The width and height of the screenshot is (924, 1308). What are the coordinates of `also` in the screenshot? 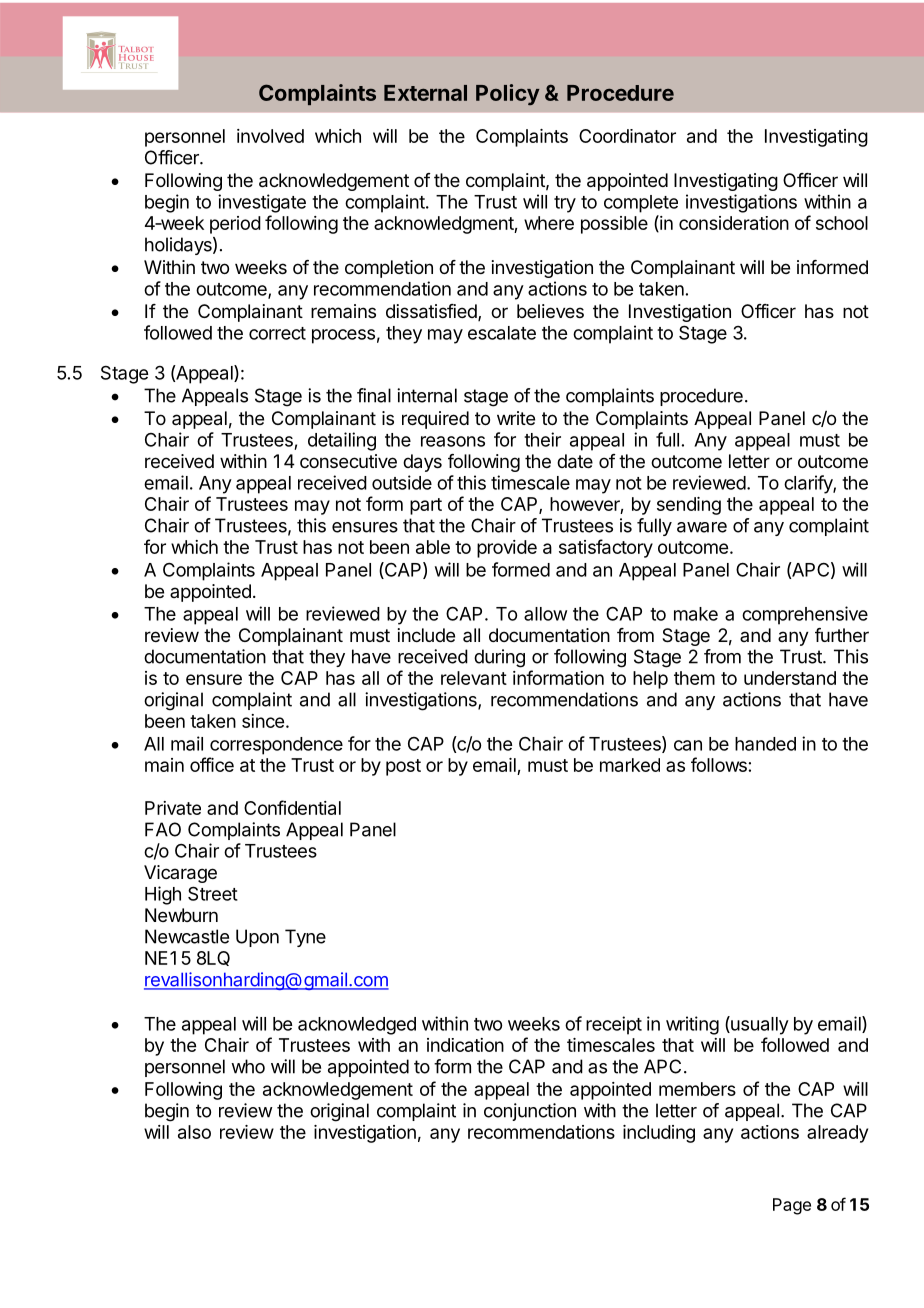 It's located at (194, 1132).
